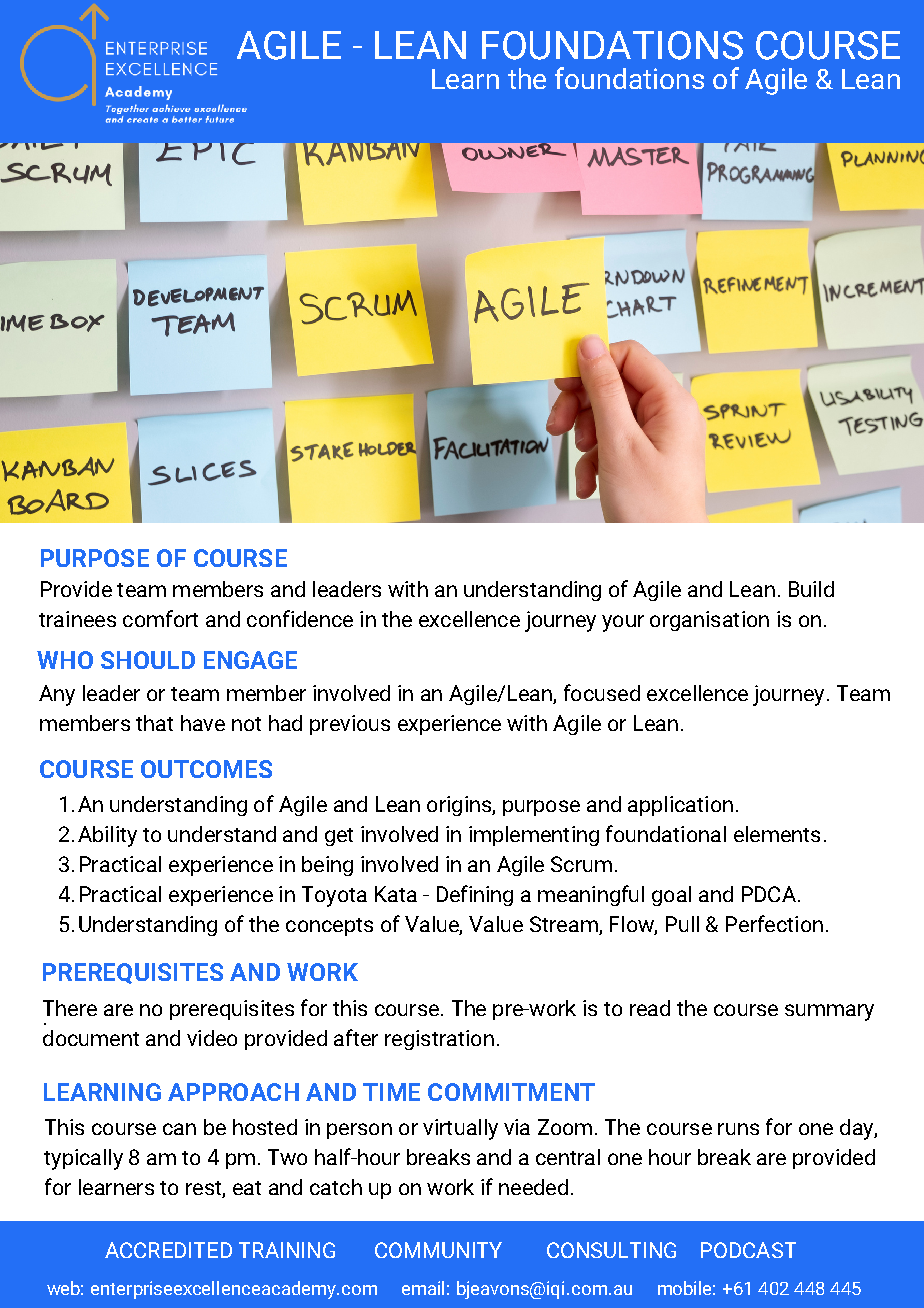 This screenshot has width=924, height=1308. What do you see at coordinates (460, 806) in the screenshot?
I see `origins` at bounding box center [460, 806].
